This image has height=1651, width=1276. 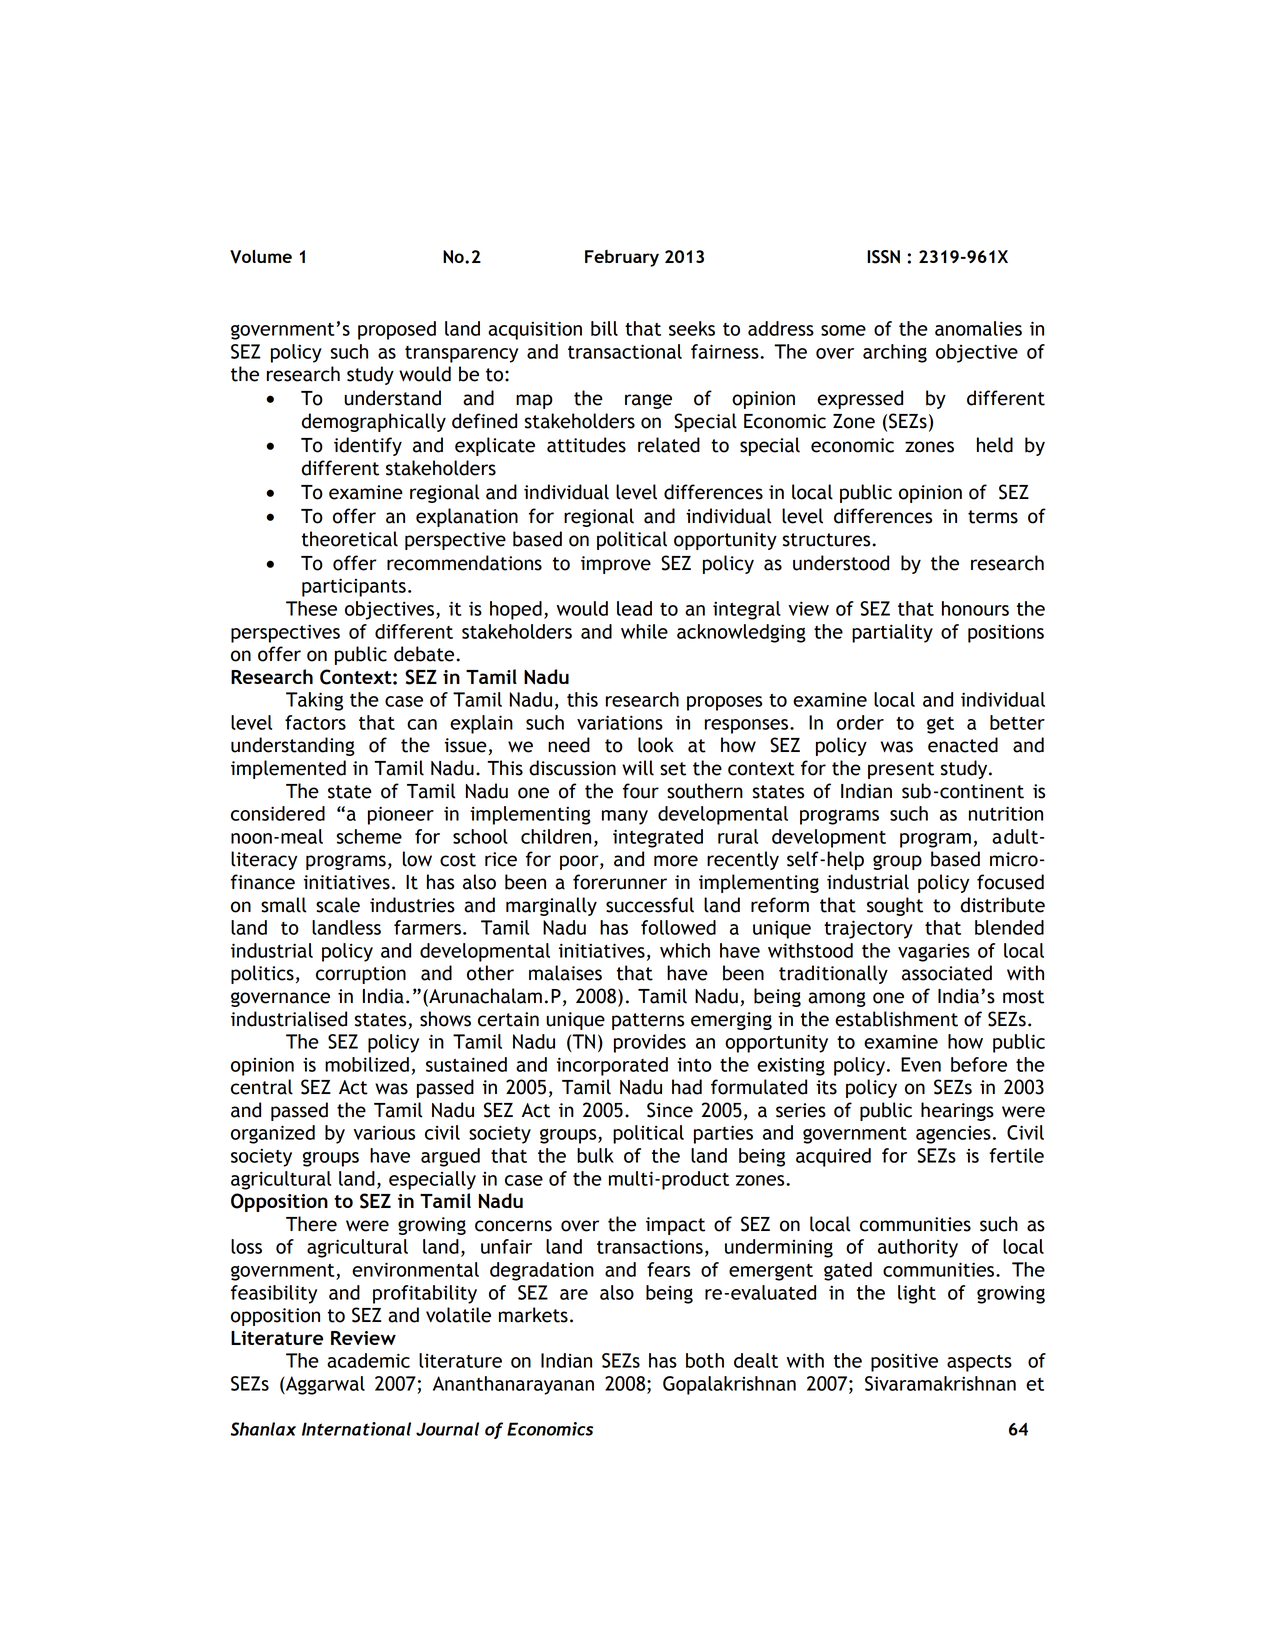 I want to click on ISSN, so click(x=883, y=257).
